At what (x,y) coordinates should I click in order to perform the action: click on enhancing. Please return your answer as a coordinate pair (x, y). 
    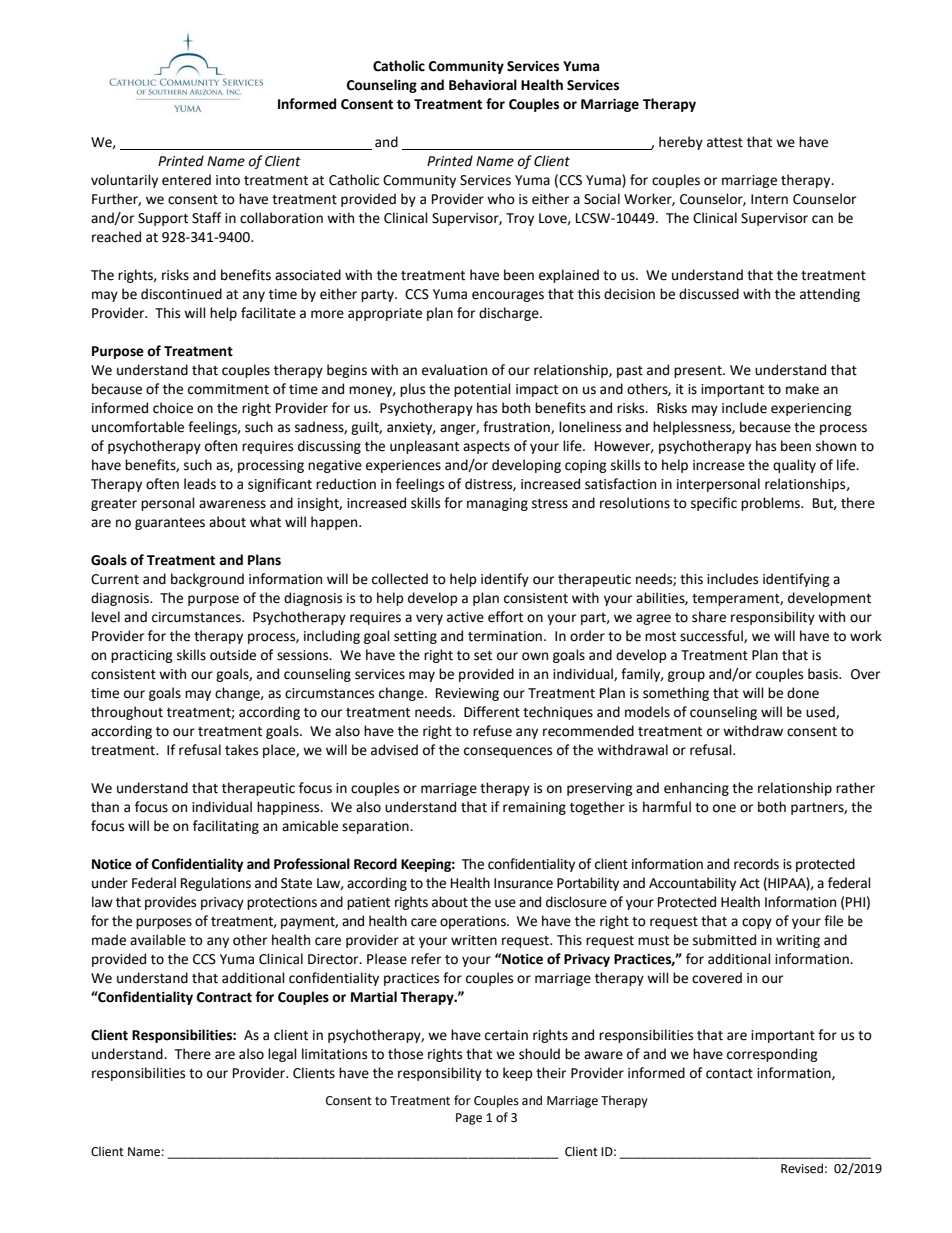
    Looking at the image, I should click on (696, 789).
